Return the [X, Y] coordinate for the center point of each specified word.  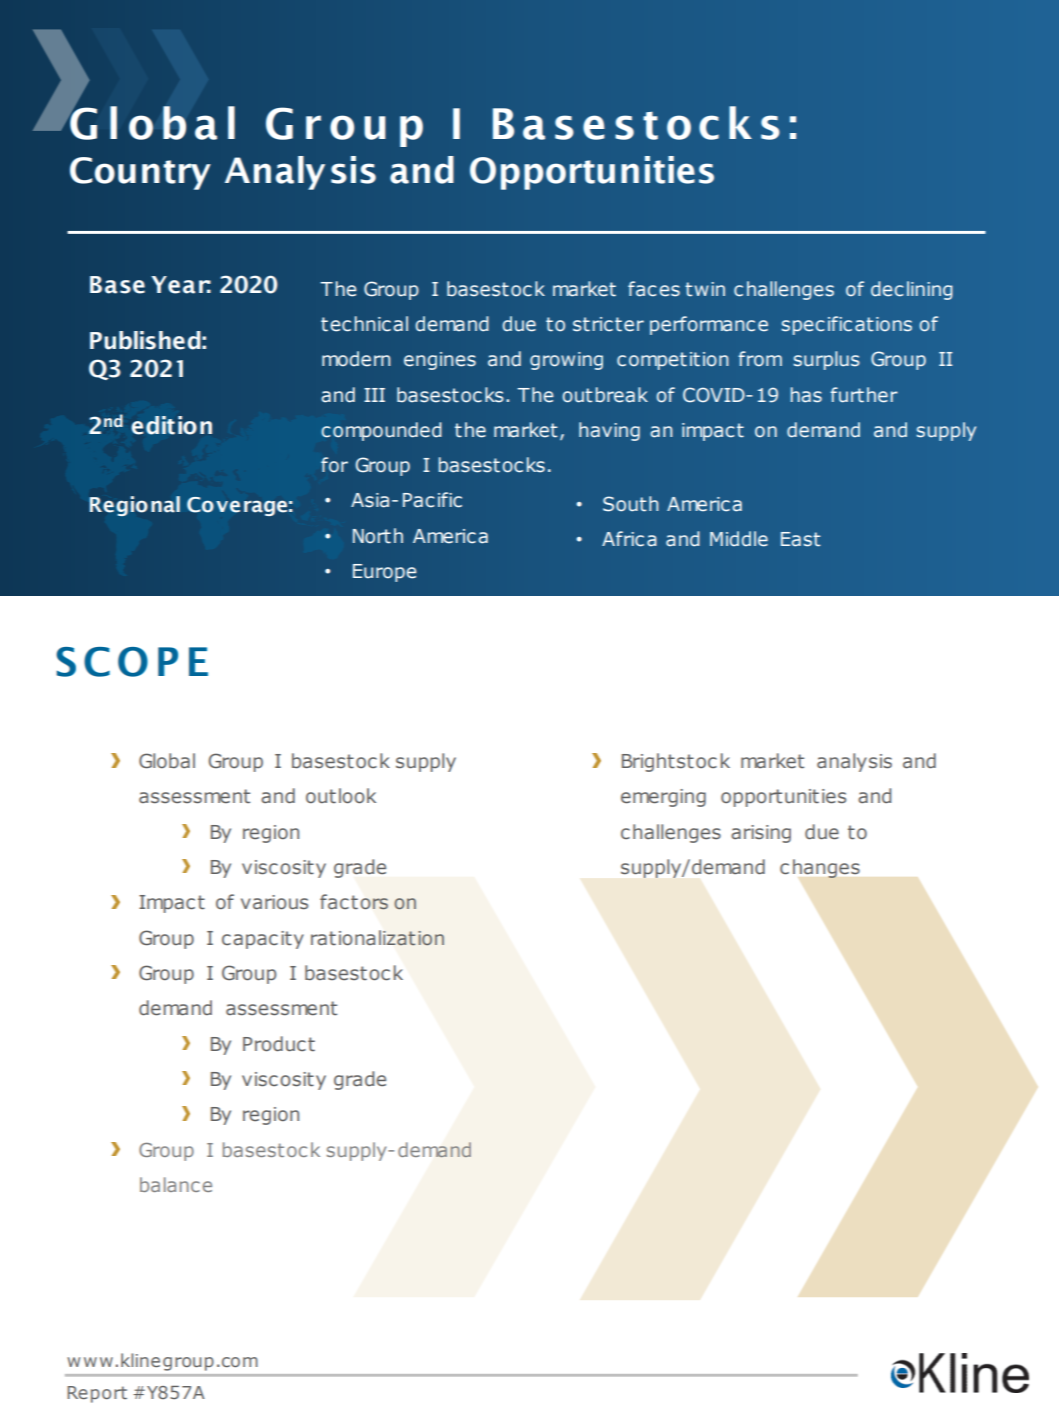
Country [140, 173]
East [801, 539]
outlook [341, 796]
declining [912, 290]
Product [279, 1044]
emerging [663, 798]
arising [761, 834]
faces [654, 289]
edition [171, 425]
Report [97, 1394]
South [631, 504]
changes [820, 868]
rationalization [377, 938]
